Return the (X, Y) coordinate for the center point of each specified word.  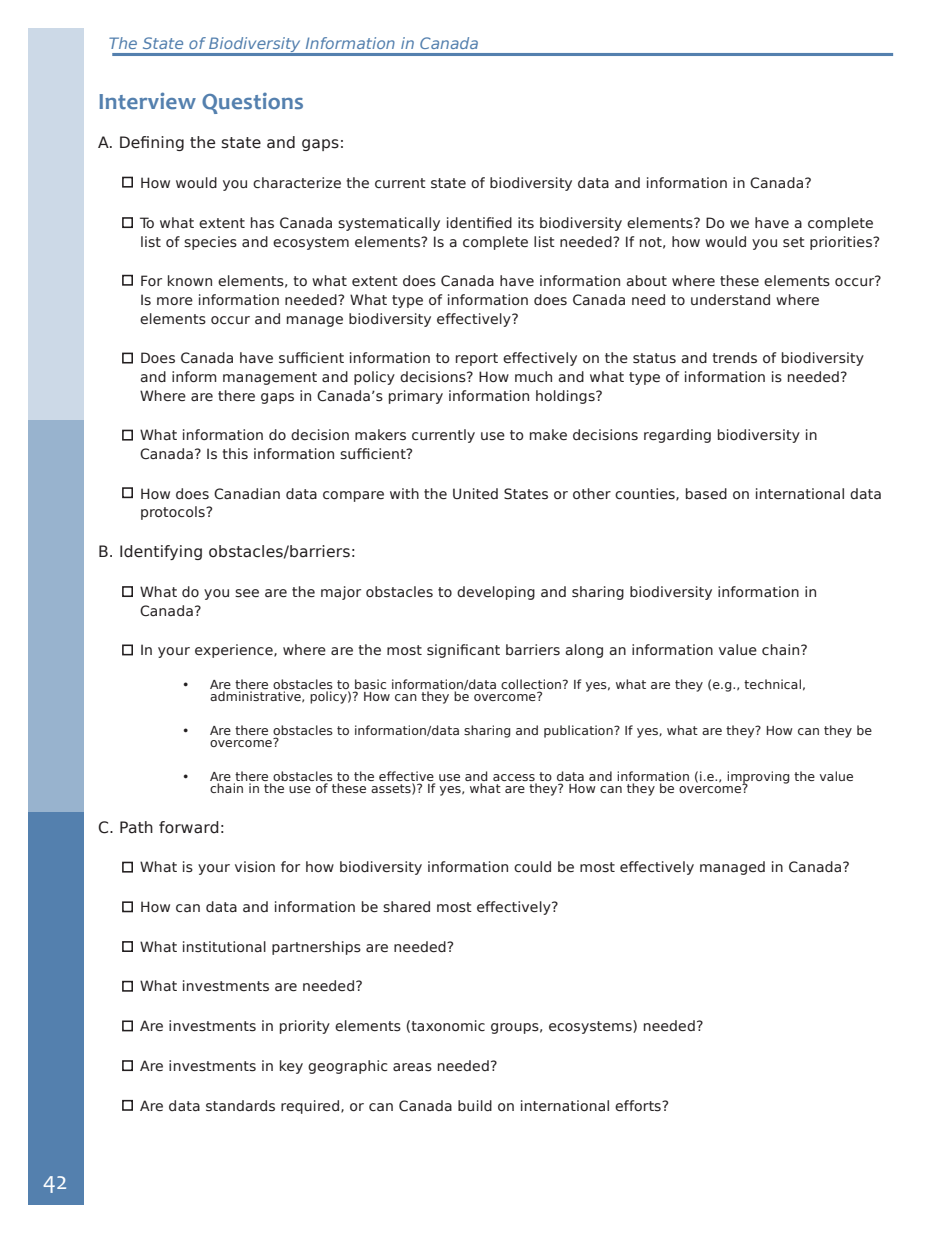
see (247, 593)
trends (734, 358)
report (477, 359)
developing (496, 593)
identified (479, 222)
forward (189, 827)
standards (240, 1106)
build (475, 1105)
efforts (639, 1106)
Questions (252, 103)
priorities (842, 243)
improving (758, 778)
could (532, 866)
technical (772, 684)
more (175, 301)
